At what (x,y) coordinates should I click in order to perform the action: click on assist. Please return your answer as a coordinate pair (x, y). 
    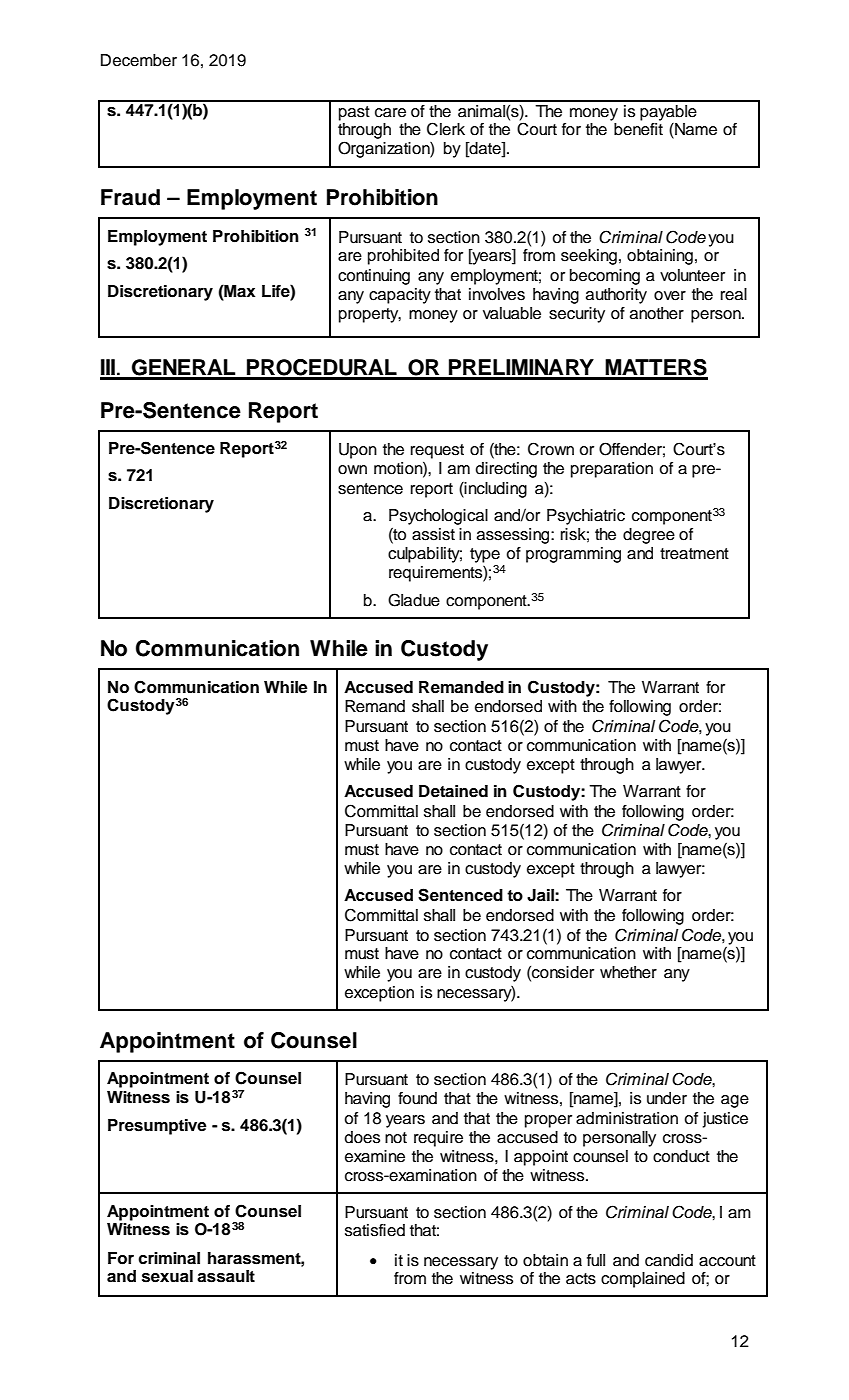
    Looking at the image, I should click on (433, 534).
